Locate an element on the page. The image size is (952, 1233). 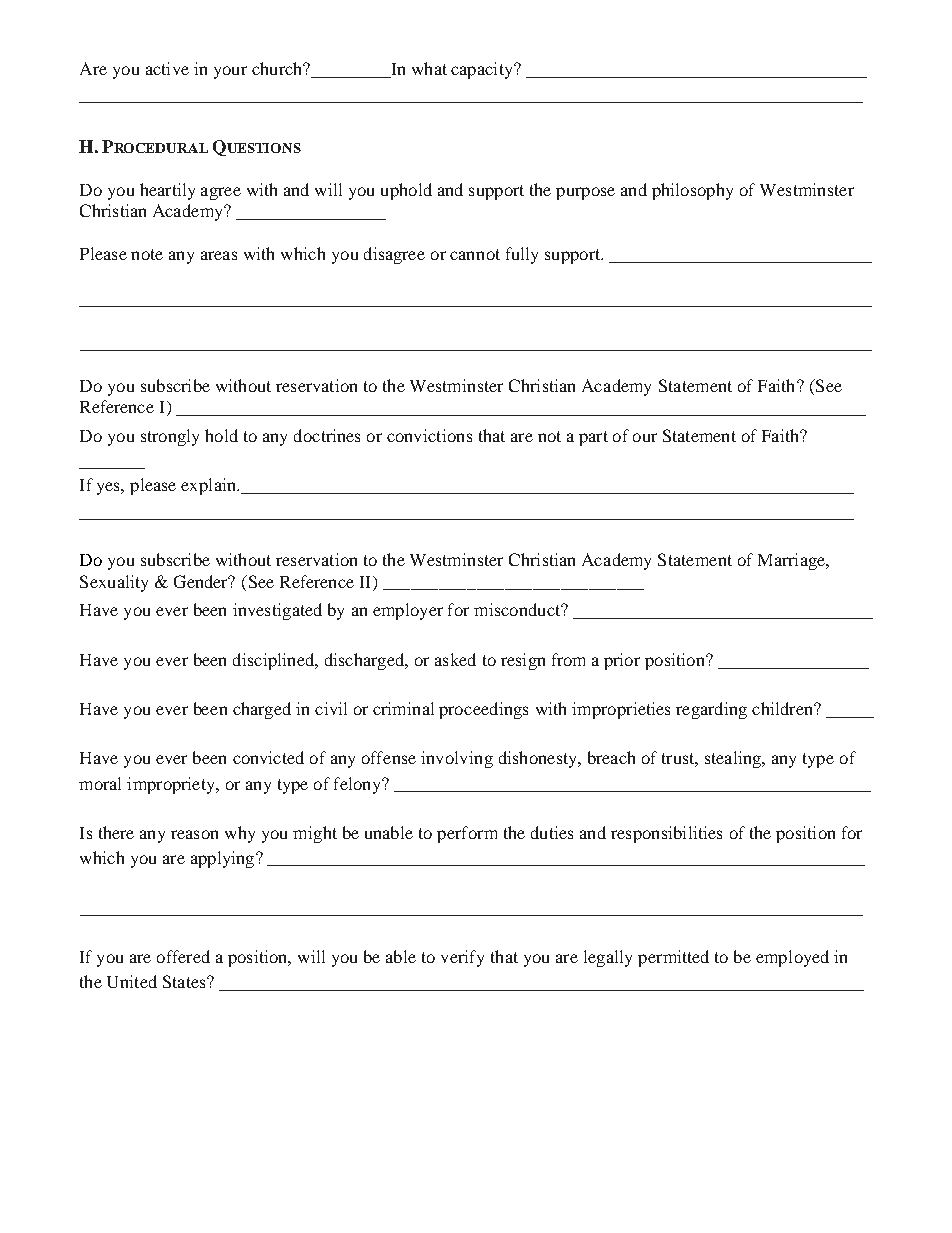
verify is located at coordinates (462, 958).
